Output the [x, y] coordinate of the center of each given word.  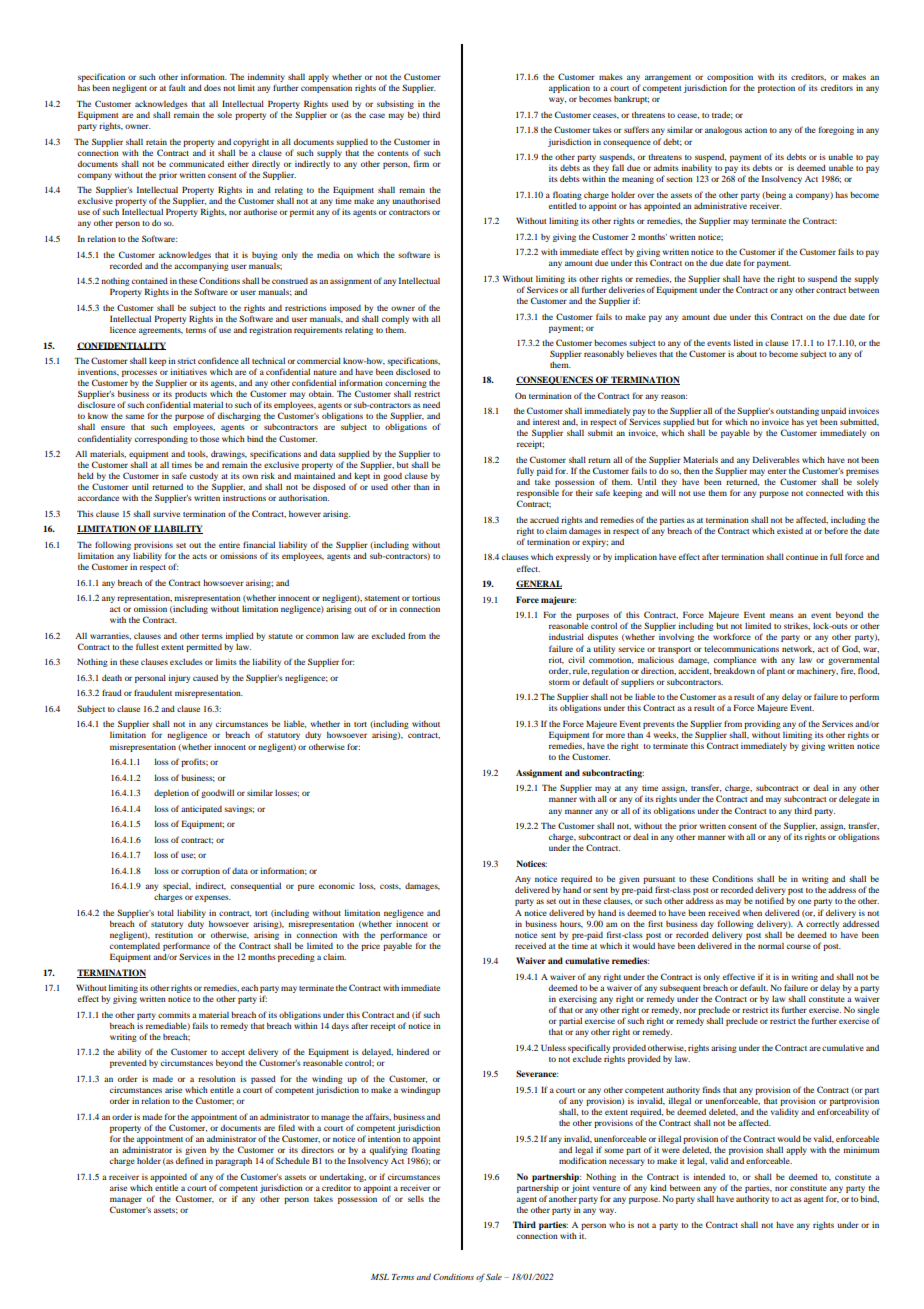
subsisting [395, 104]
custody [204, 478]
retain [156, 142]
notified [769, 900]
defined [190, 1160]
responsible [538, 495]
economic [337, 886]
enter [777, 471]
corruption [200, 872]
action [756, 129]
